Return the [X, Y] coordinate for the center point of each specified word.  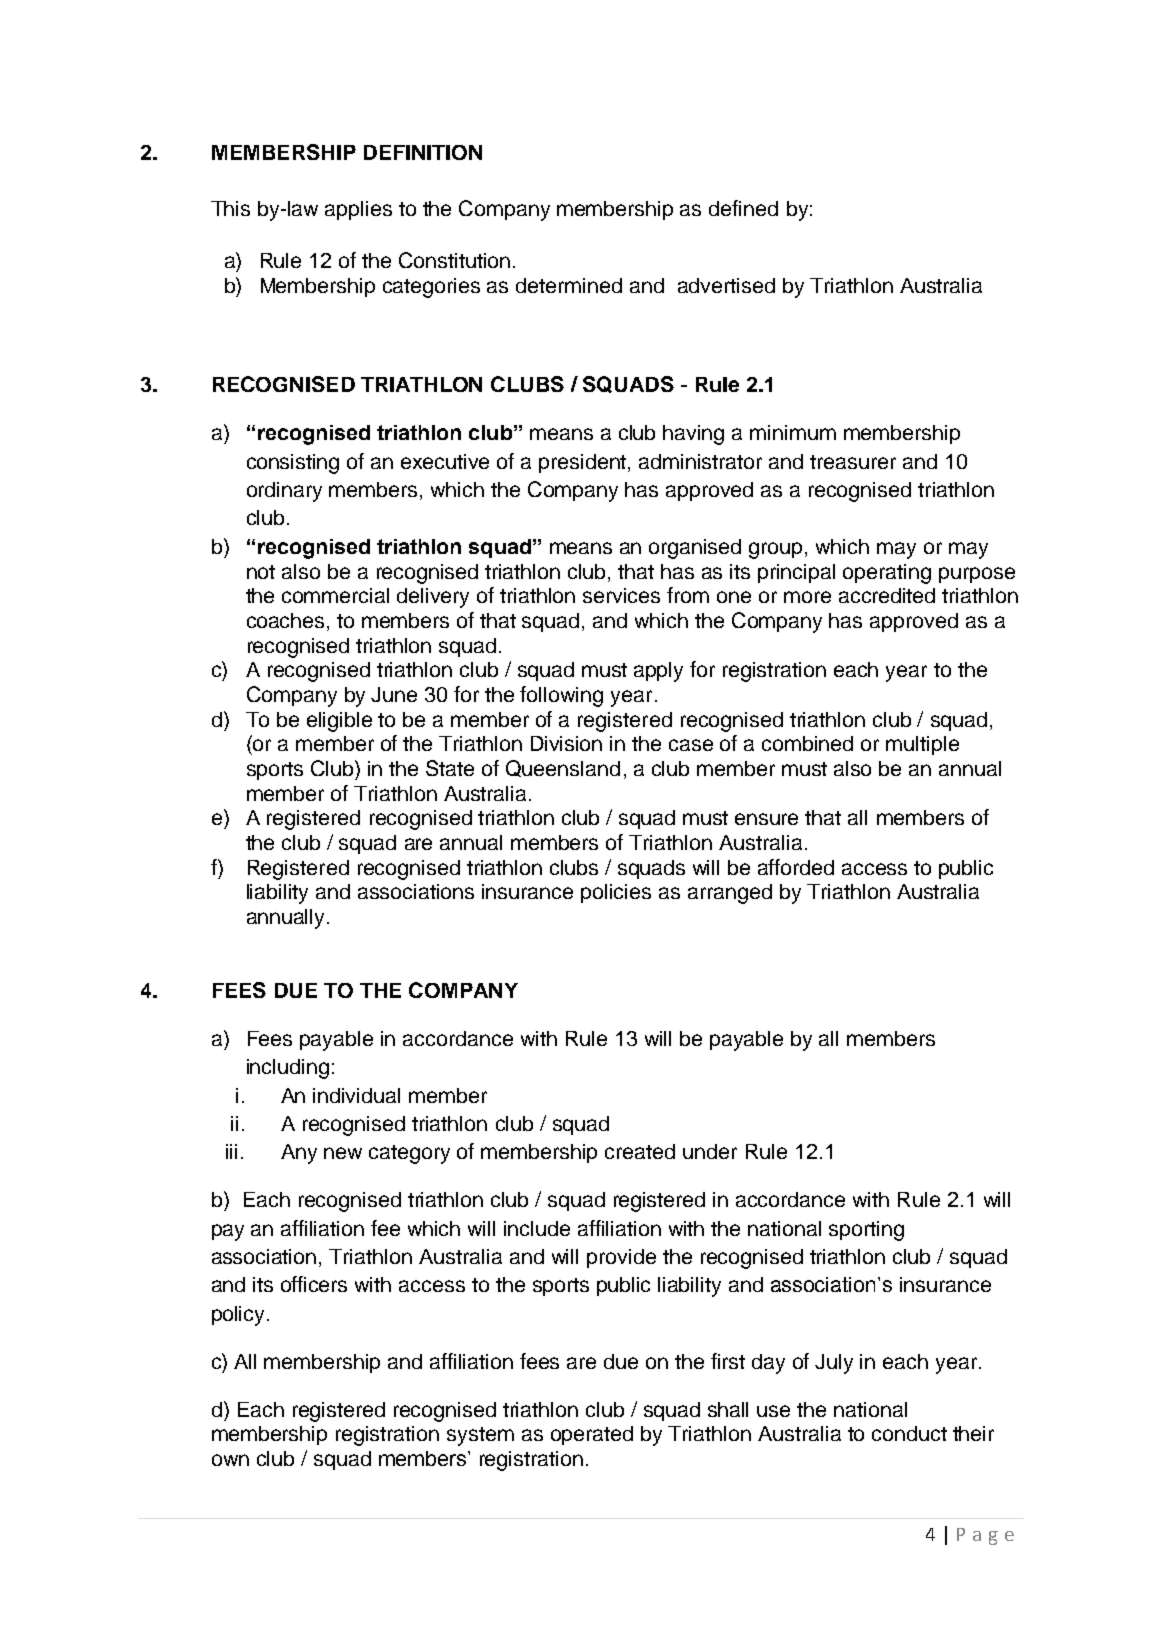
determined [569, 285]
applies [358, 210]
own [230, 1460]
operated [592, 1435]
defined [743, 208]
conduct [909, 1433]
